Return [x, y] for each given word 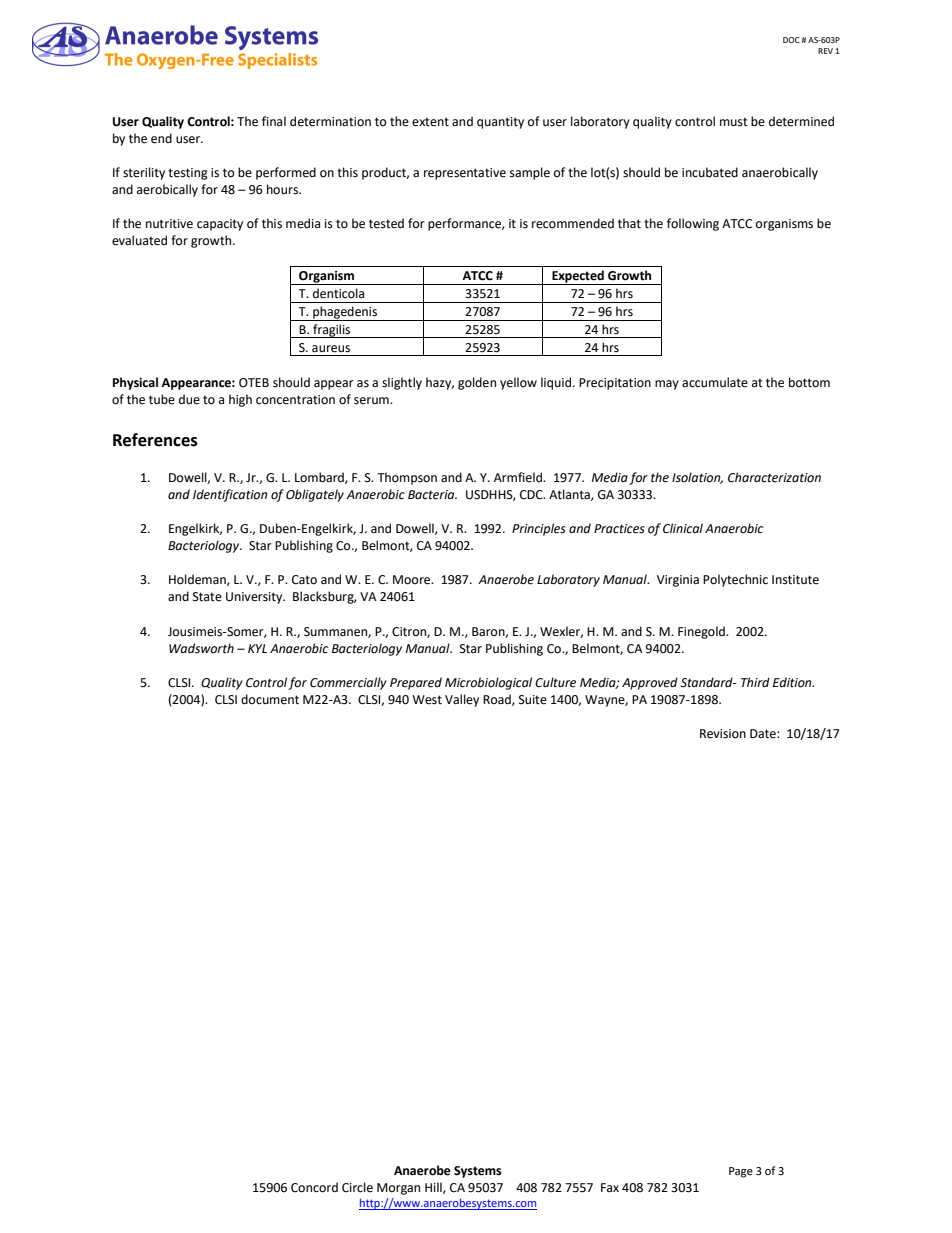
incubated [710, 172]
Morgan [398, 1189]
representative [465, 174]
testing [188, 174]
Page [741, 1172]
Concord [314, 1187]
